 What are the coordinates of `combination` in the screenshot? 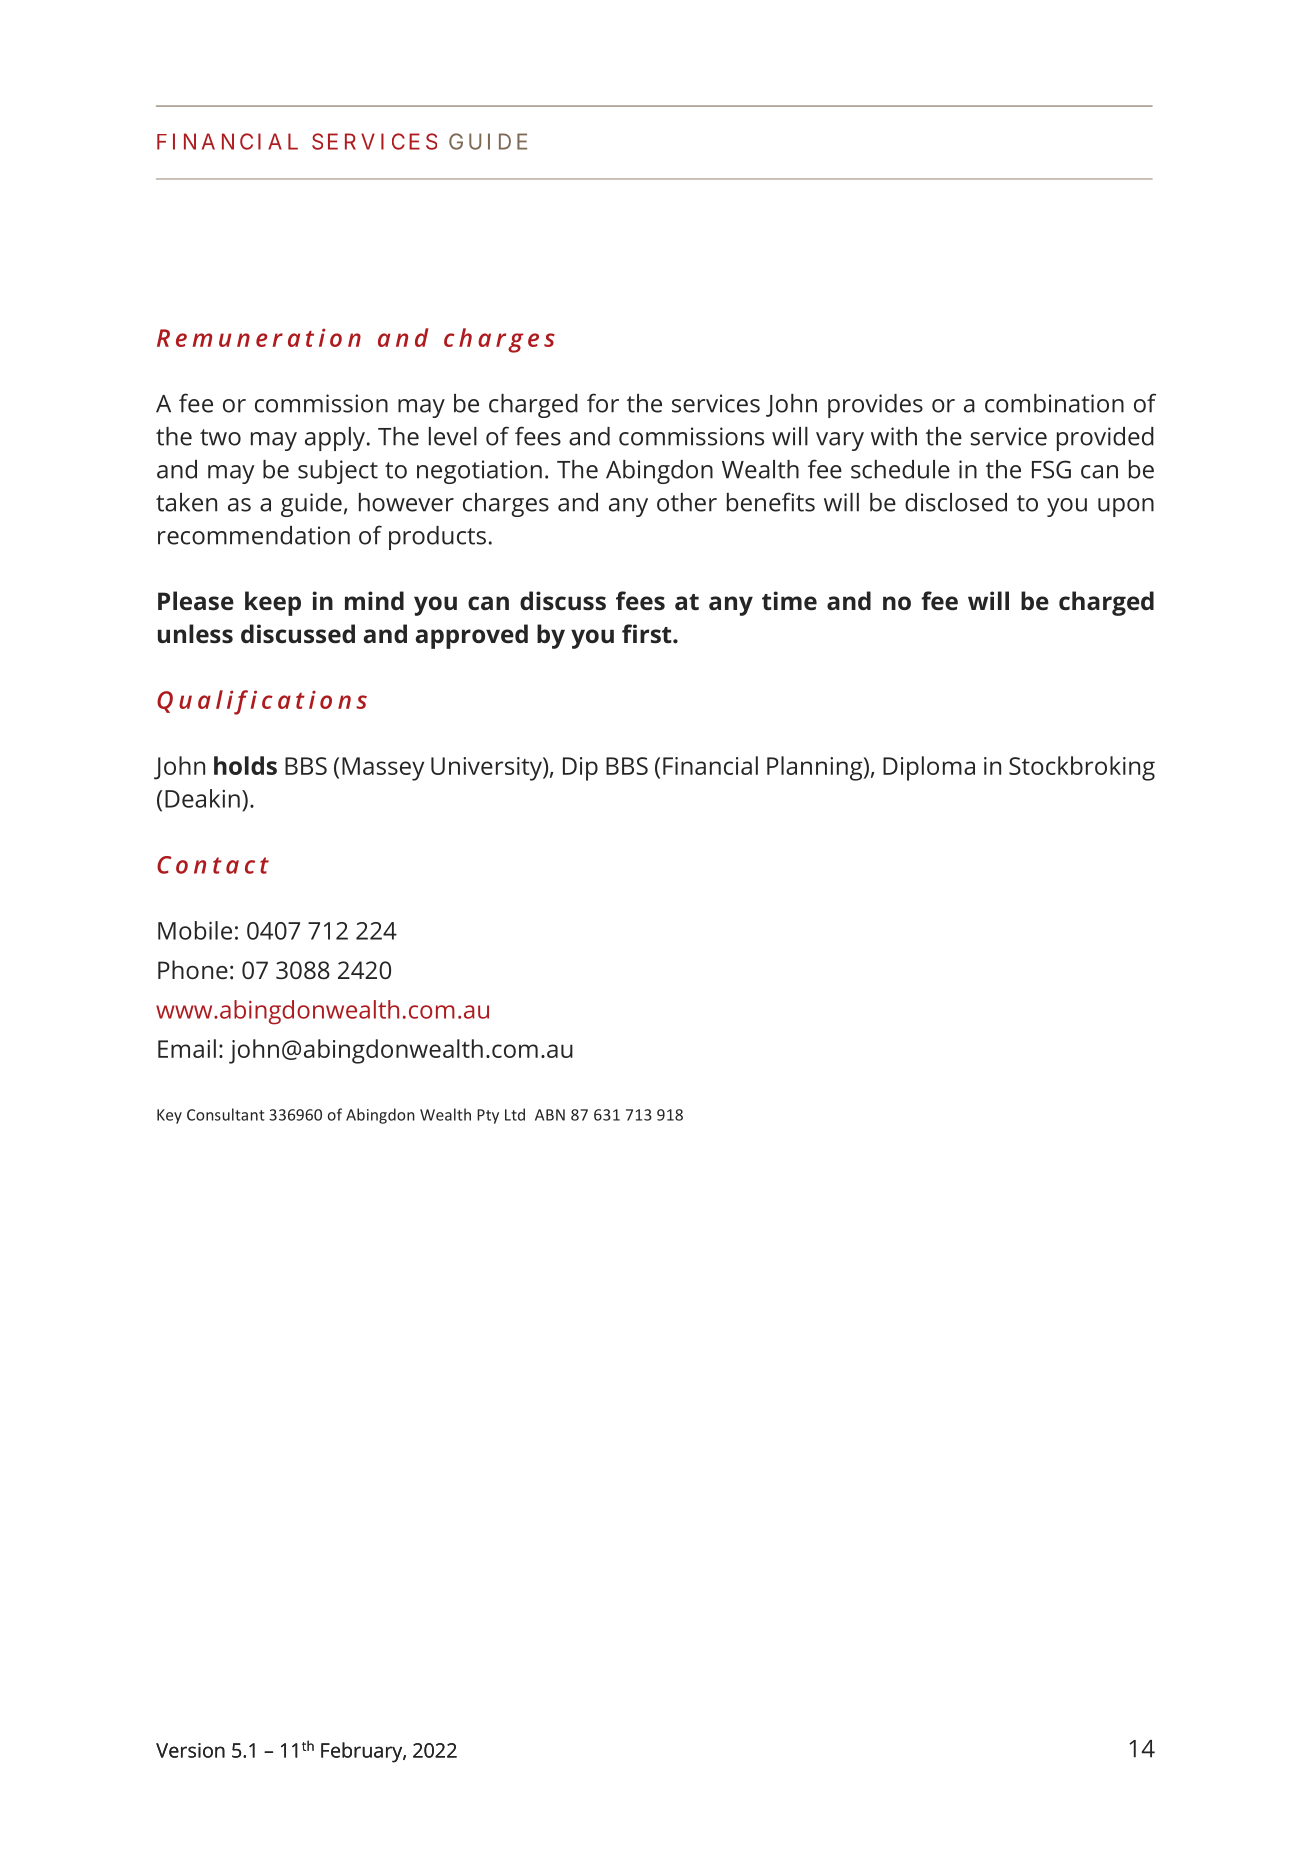 It's located at (1054, 403).
